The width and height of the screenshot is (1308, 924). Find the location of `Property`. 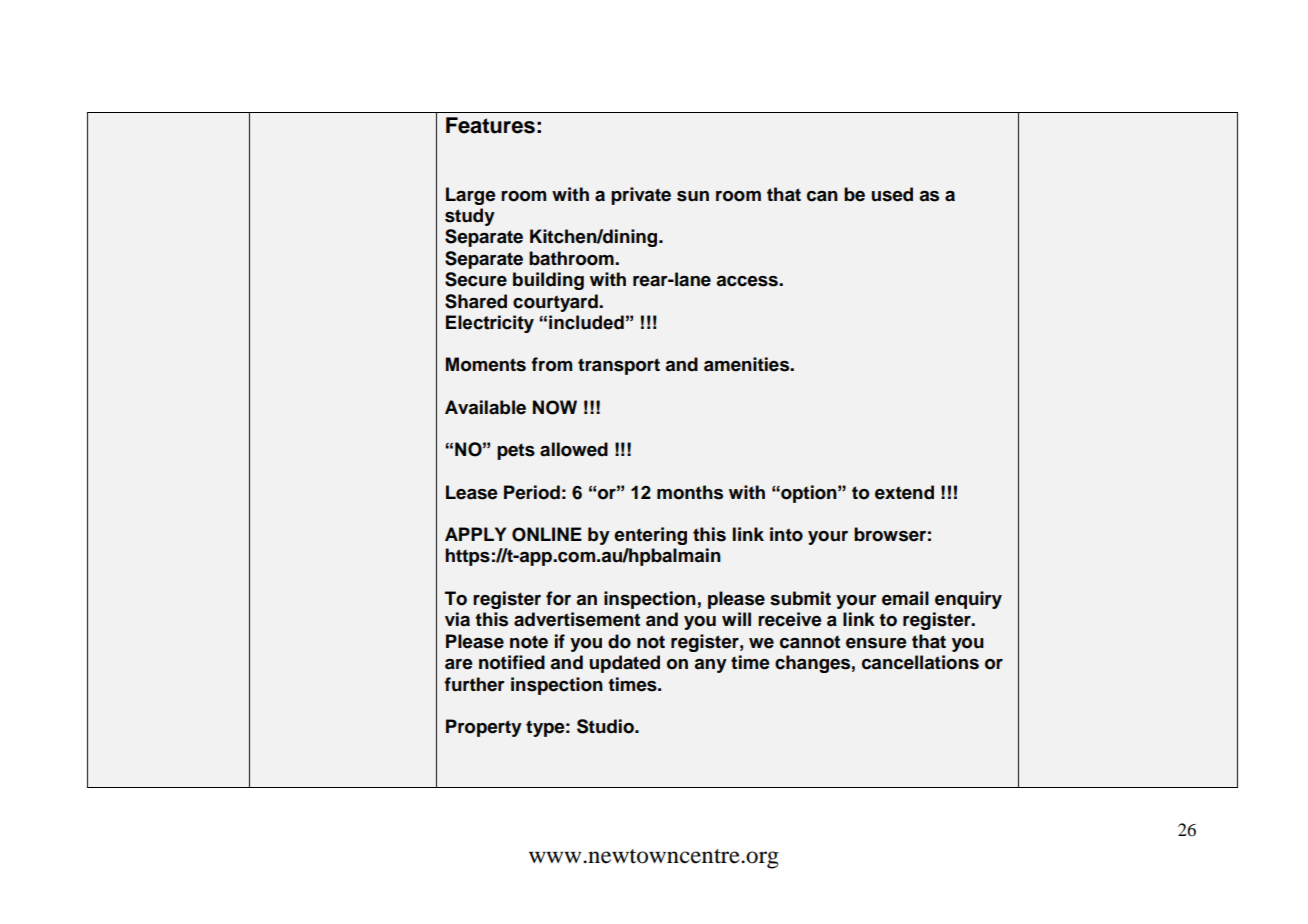

Property is located at coordinates (484, 728).
